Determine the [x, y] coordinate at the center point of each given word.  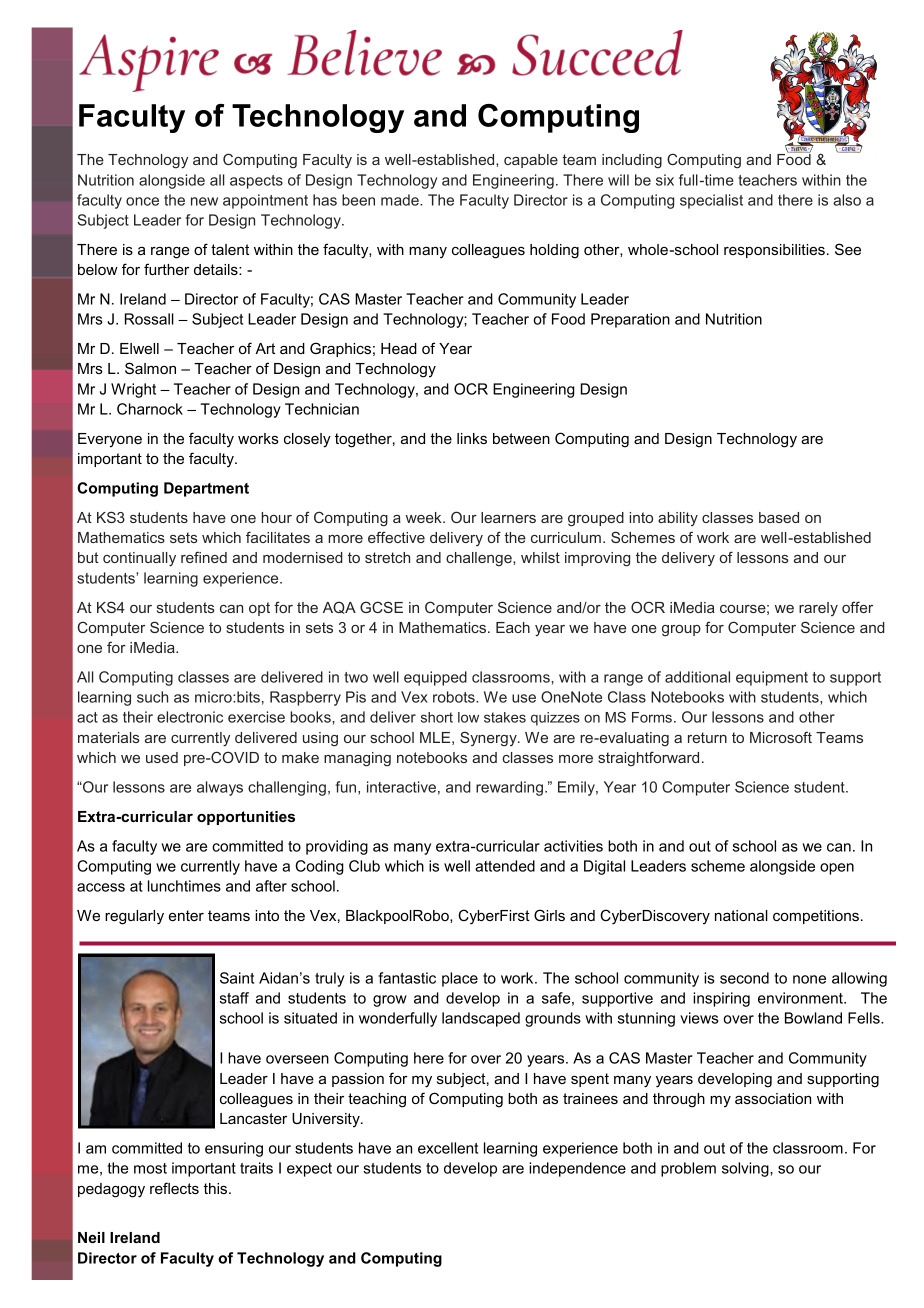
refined [204, 557]
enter [186, 915]
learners [508, 517]
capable [531, 161]
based [779, 517]
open [837, 869]
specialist [711, 201]
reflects [174, 1188]
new [204, 201]
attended [505, 866]
